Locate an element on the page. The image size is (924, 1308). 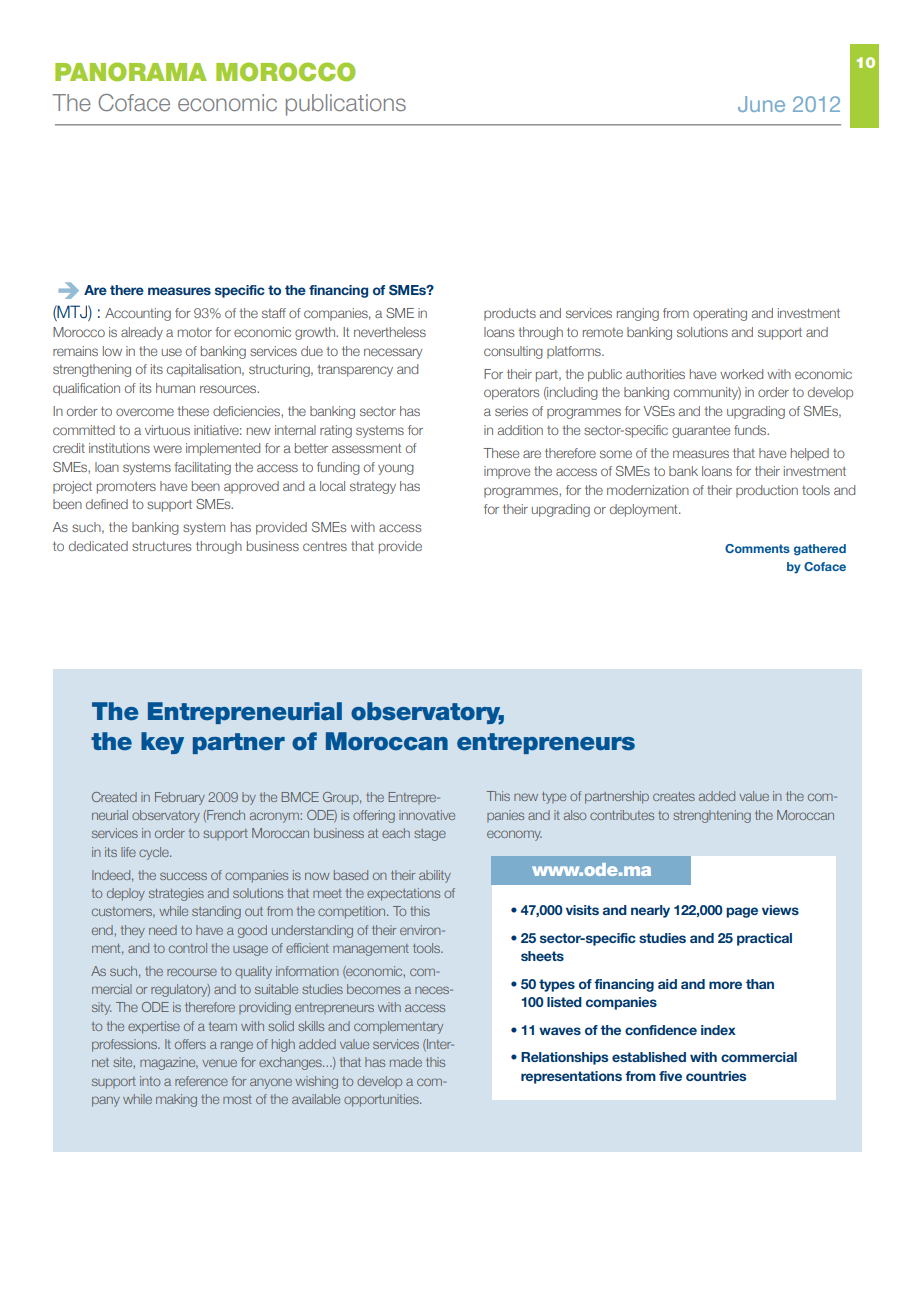
innovative is located at coordinates (427, 815).
